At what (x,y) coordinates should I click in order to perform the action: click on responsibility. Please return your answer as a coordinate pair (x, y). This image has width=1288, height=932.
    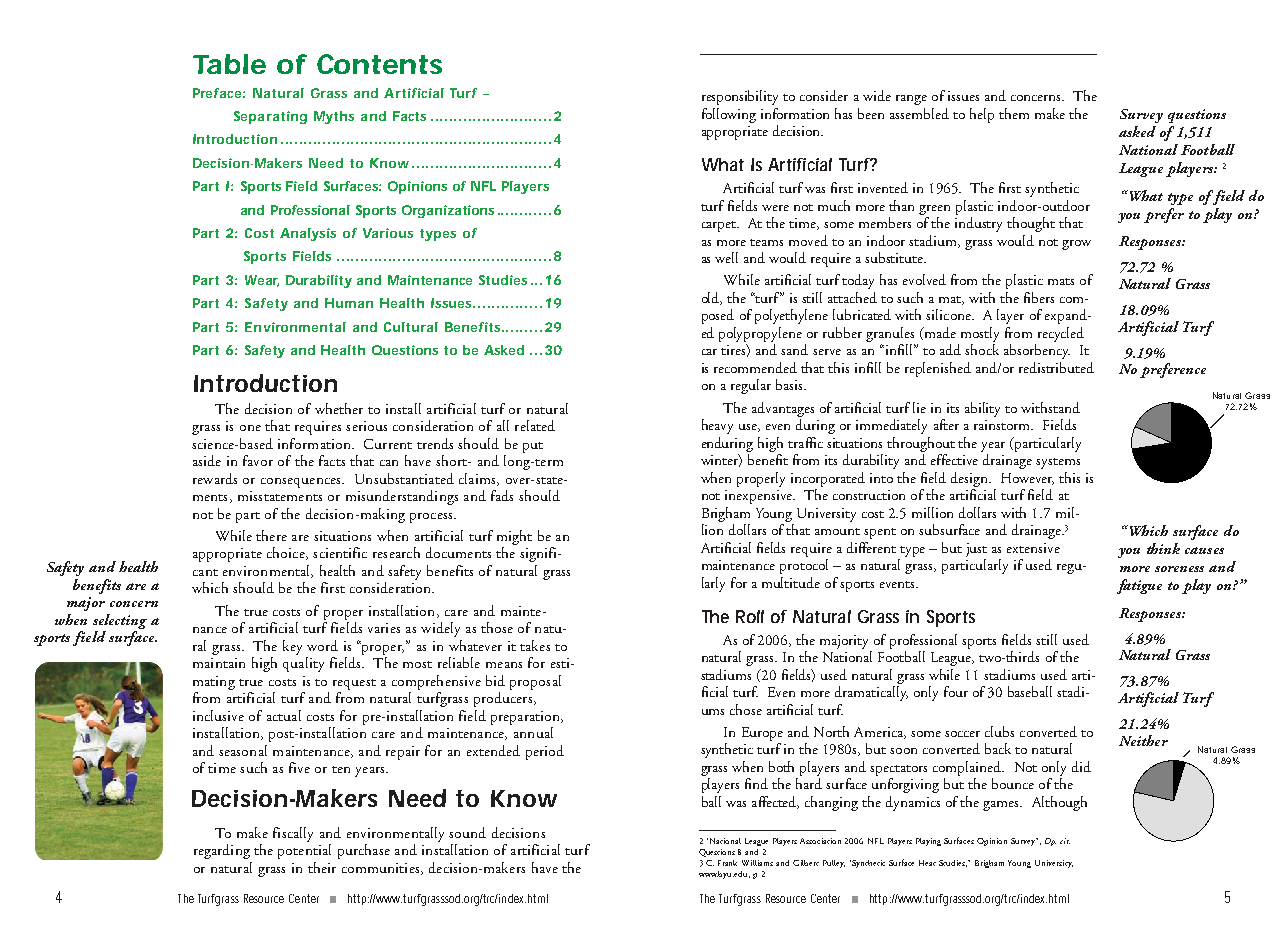
    Looking at the image, I should click on (740, 97).
